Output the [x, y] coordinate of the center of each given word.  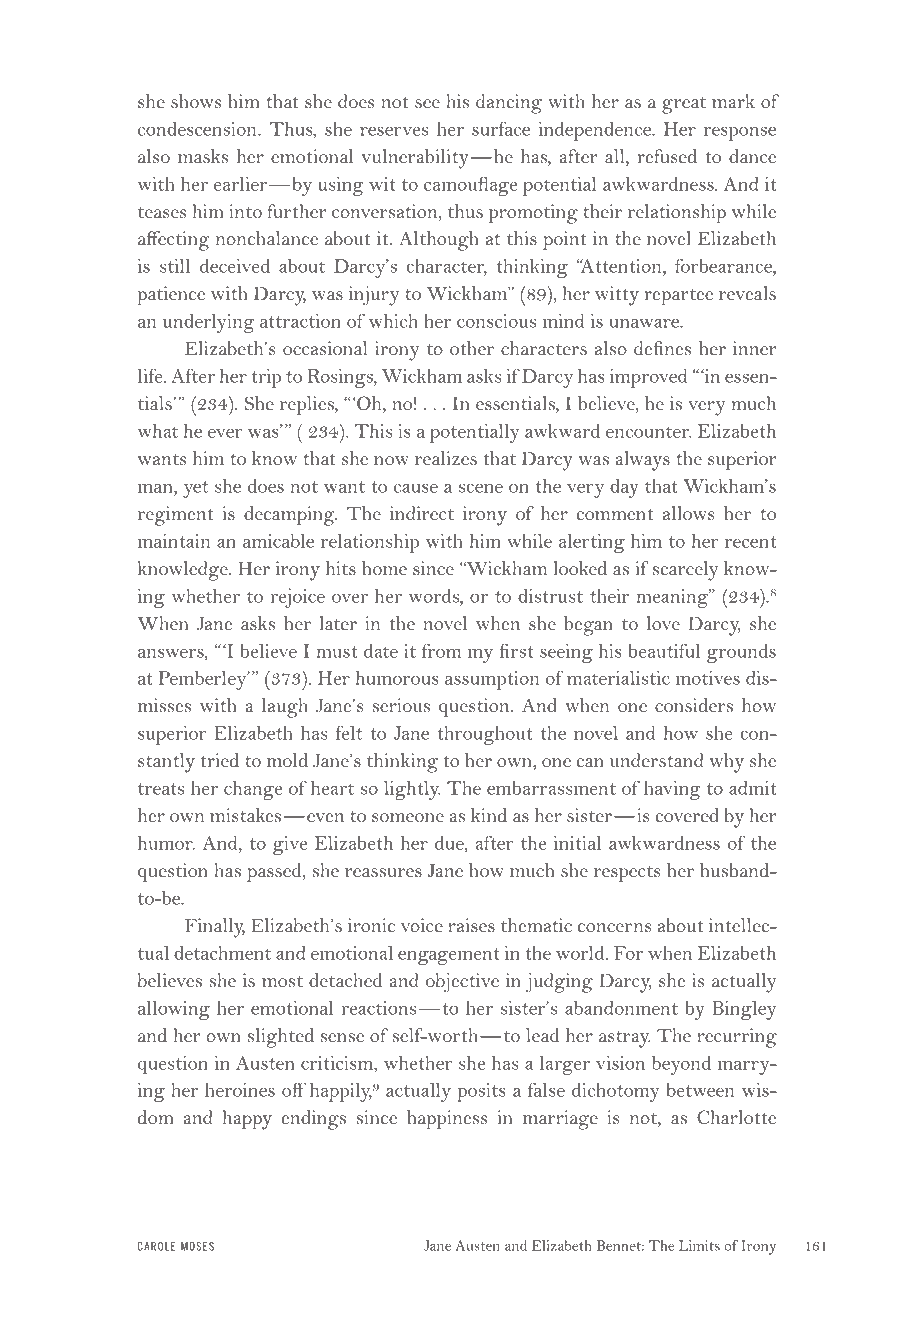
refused [667, 156]
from [441, 651]
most [282, 981]
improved [648, 378]
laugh [285, 708]
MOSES [197, 1246]
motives [708, 678]
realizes [446, 458]
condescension [198, 128]
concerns [615, 927]
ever [225, 433]
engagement [449, 956]
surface [501, 129]
